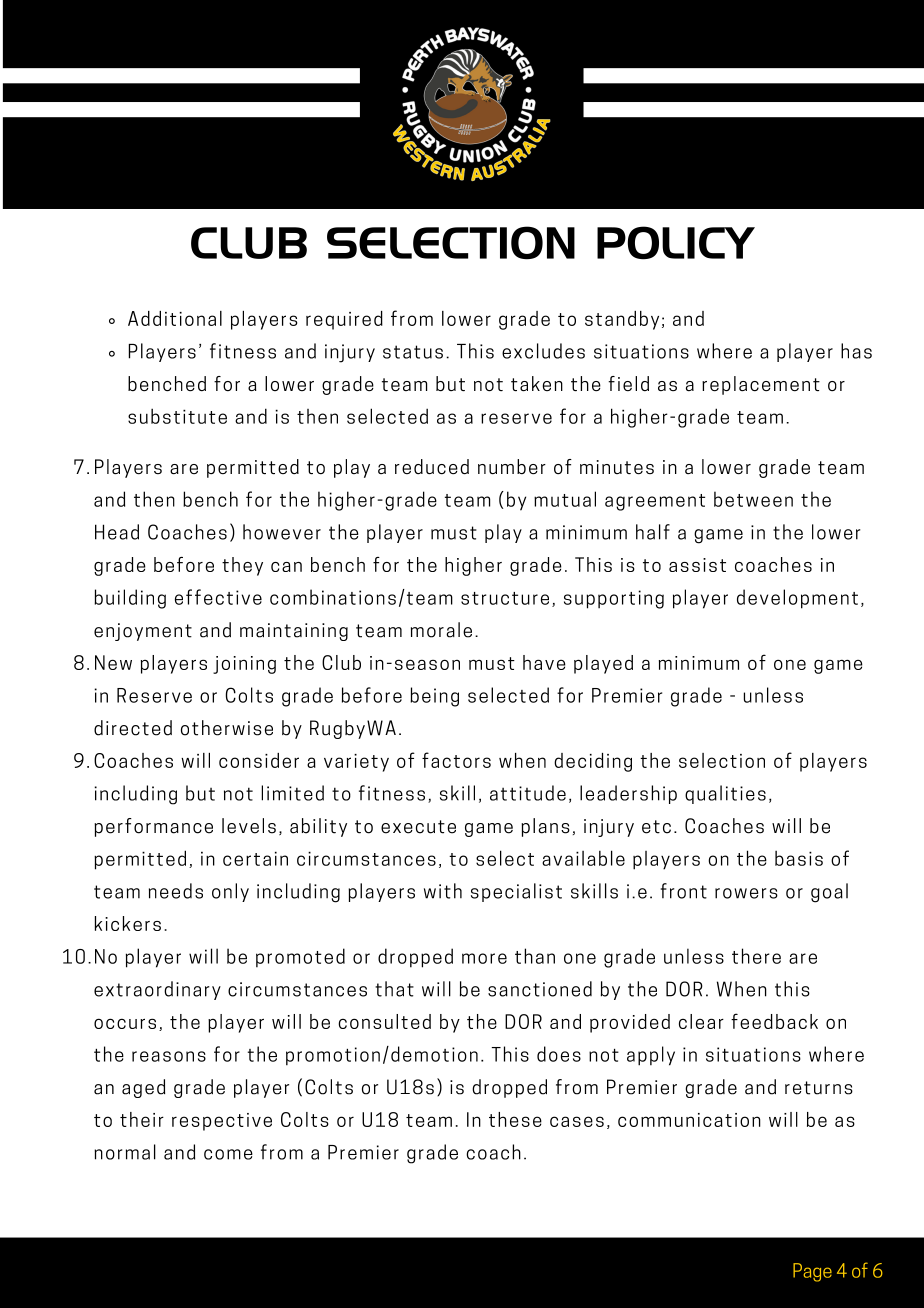 This document has height=1308, width=924. What do you see at coordinates (812, 1272) in the document?
I see `Page` at bounding box center [812, 1272].
